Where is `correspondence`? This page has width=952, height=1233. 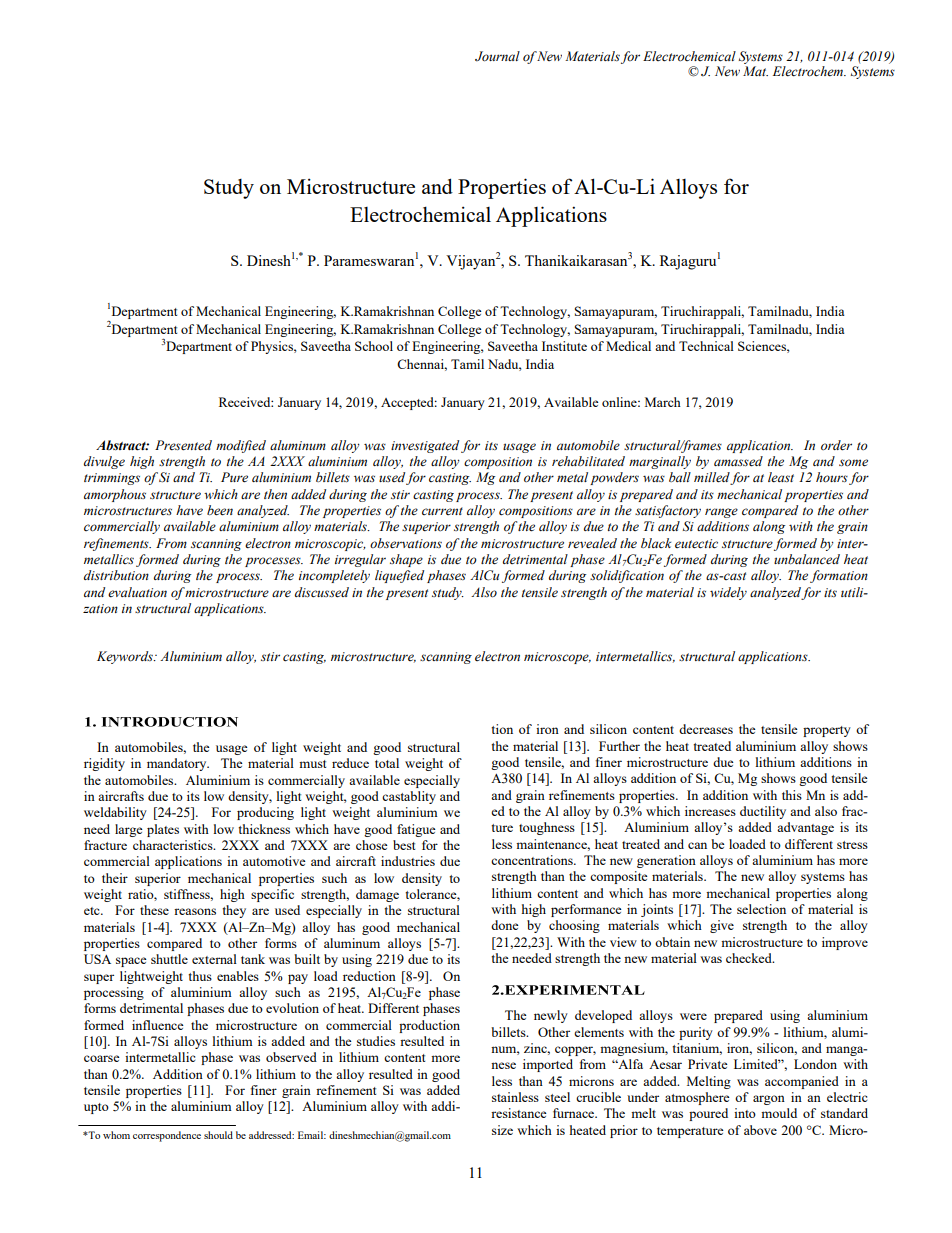
correspondence is located at coordinates (167, 1136).
